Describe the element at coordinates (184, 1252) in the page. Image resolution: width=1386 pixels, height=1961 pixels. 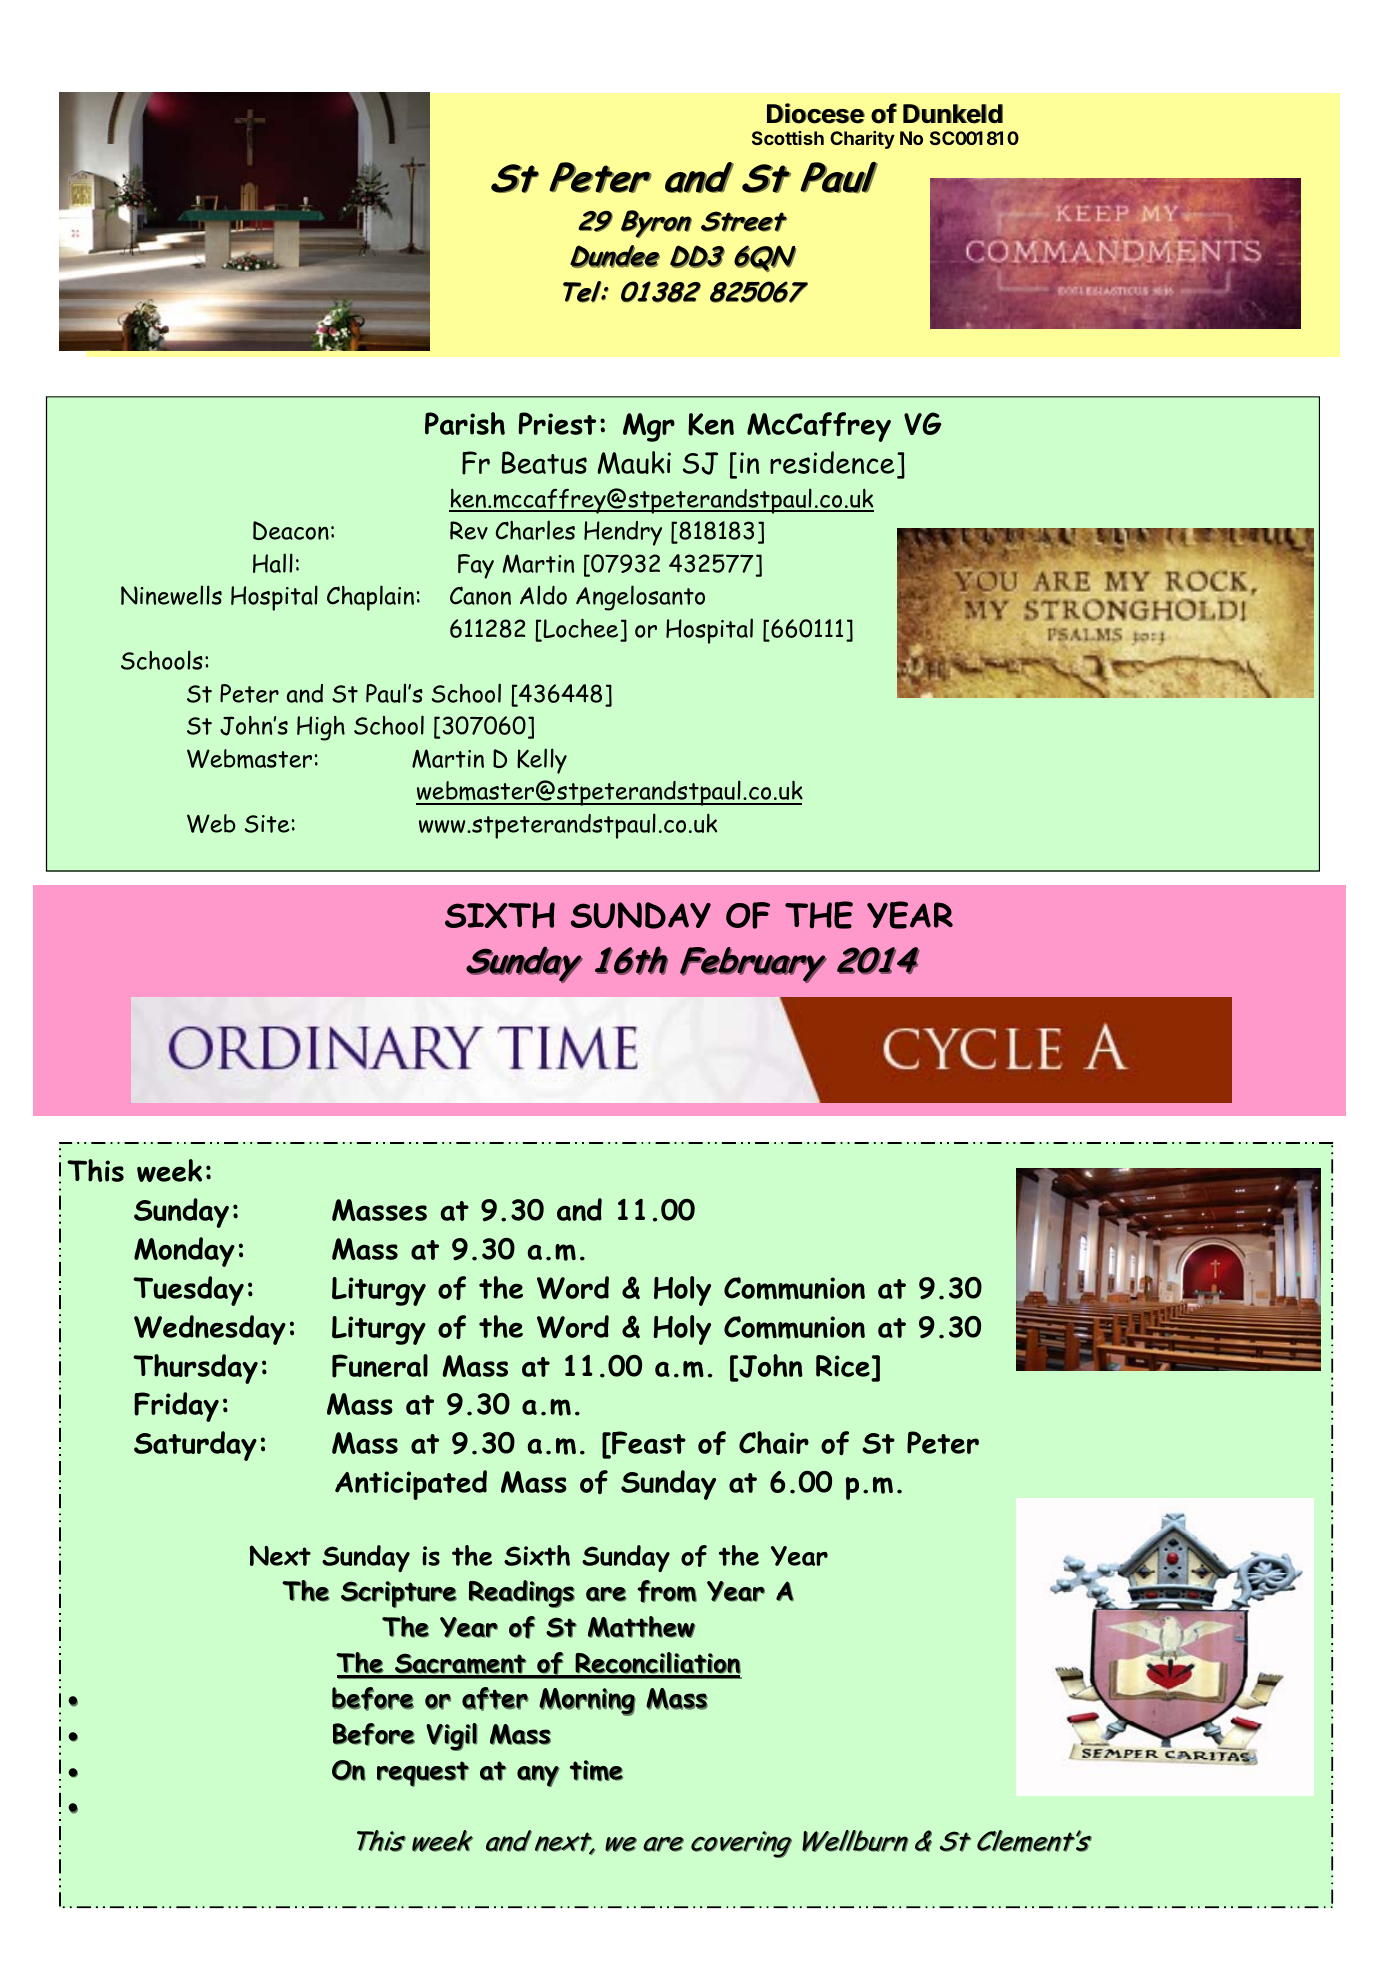
I see `Monday` at that location.
